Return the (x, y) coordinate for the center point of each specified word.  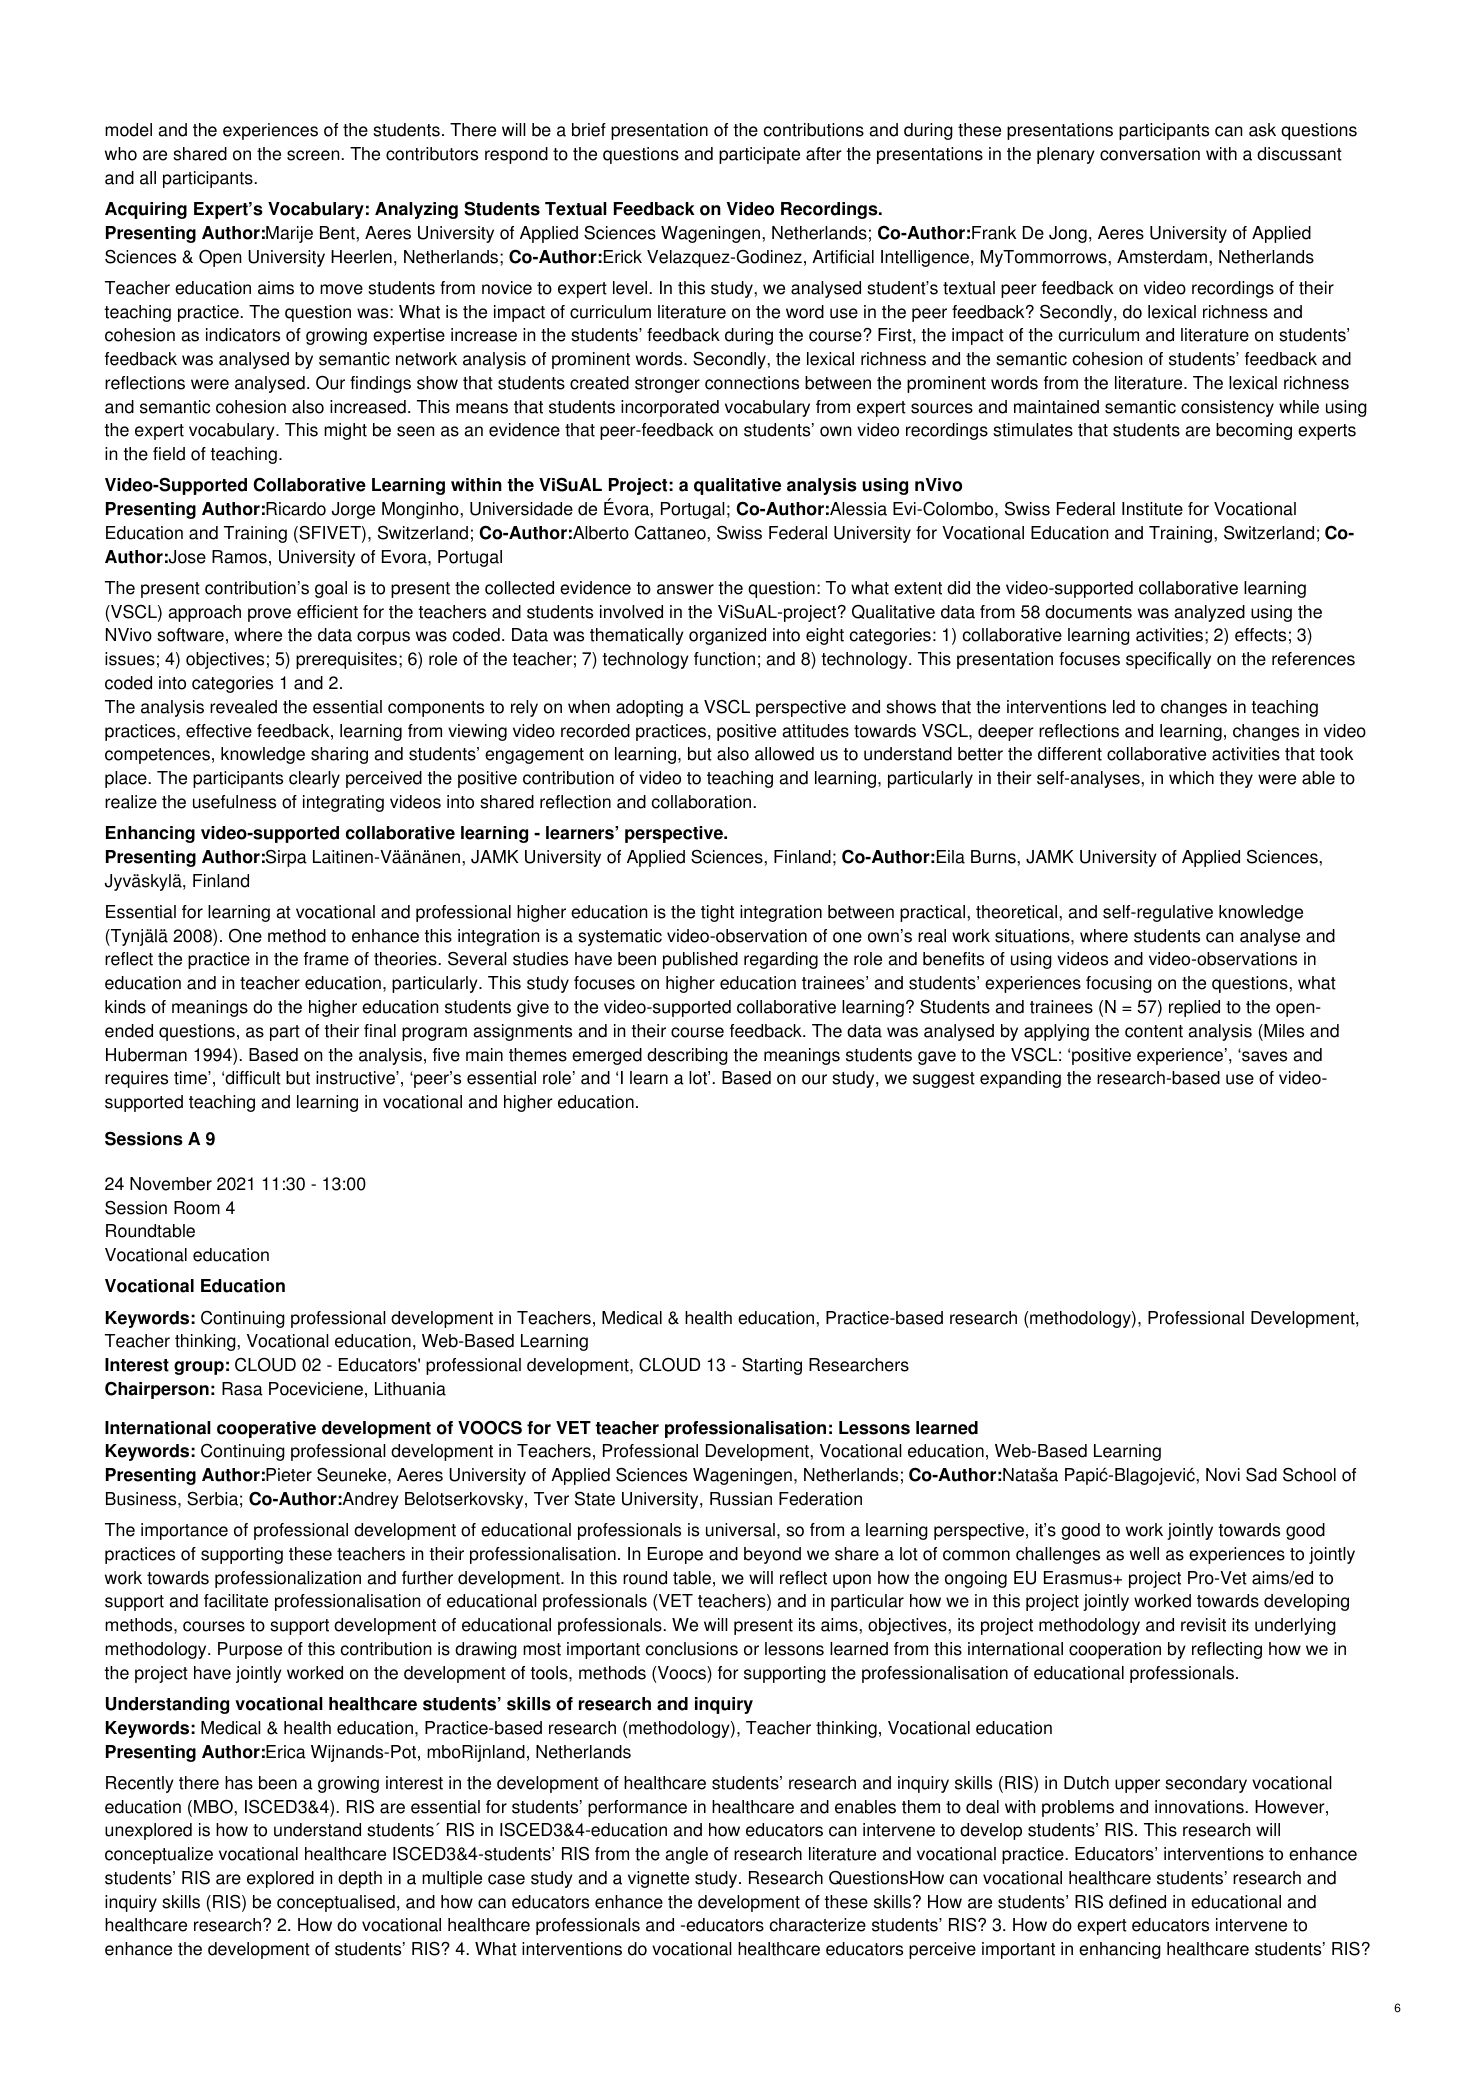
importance (184, 1531)
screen (314, 155)
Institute (1152, 509)
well (1144, 1554)
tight (717, 913)
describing (687, 1056)
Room (197, 1208)
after (824, 154)
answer (685, 589)
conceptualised (336, 1903)
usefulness (234, 802)
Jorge (353, 510)
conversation (1150, 154)
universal (740, 1530)
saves (1263, 1056)
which (1191, 778)
